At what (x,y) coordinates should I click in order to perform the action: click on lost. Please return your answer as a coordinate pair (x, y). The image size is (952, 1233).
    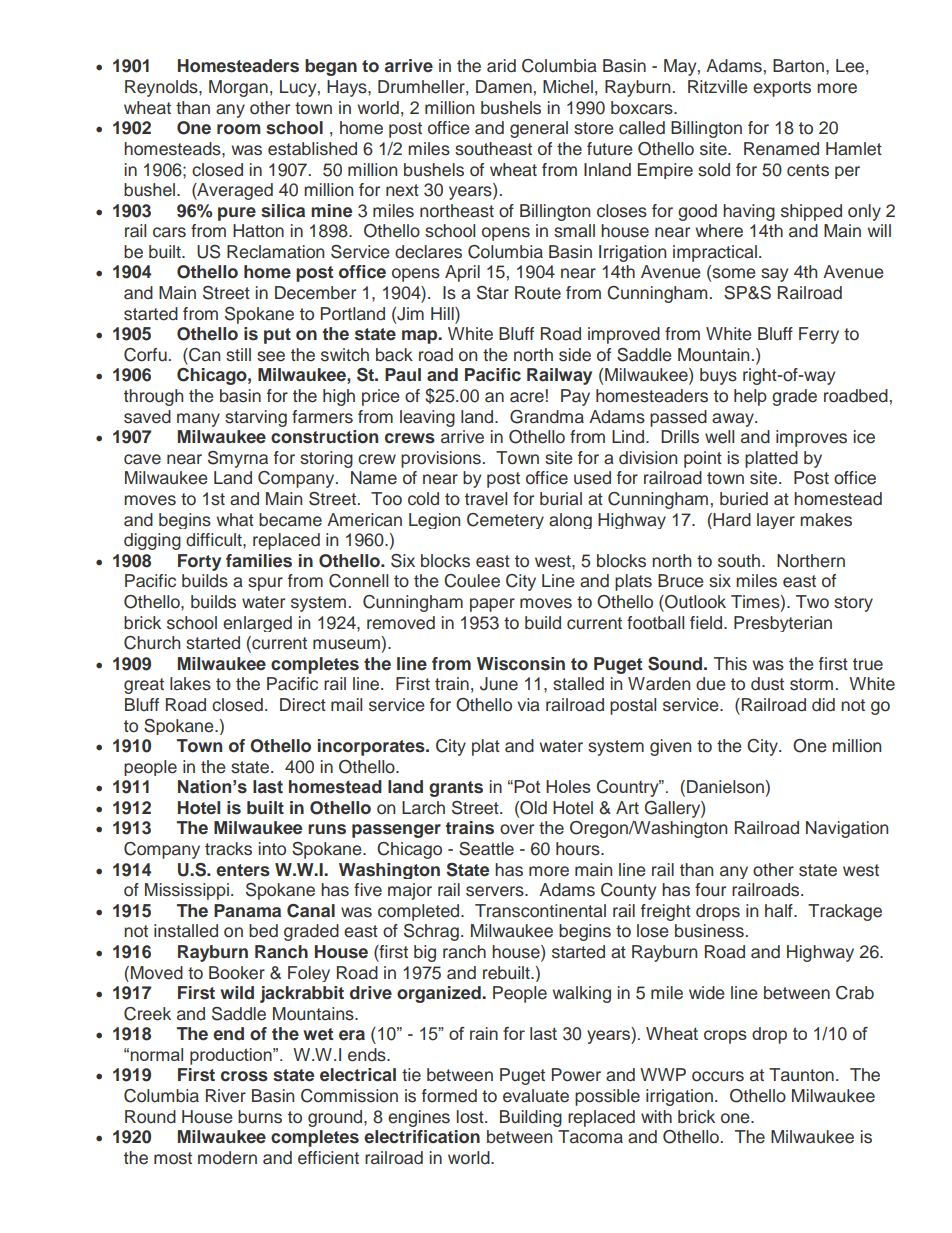
    Looking at the image, I should click on (471, 1117).
